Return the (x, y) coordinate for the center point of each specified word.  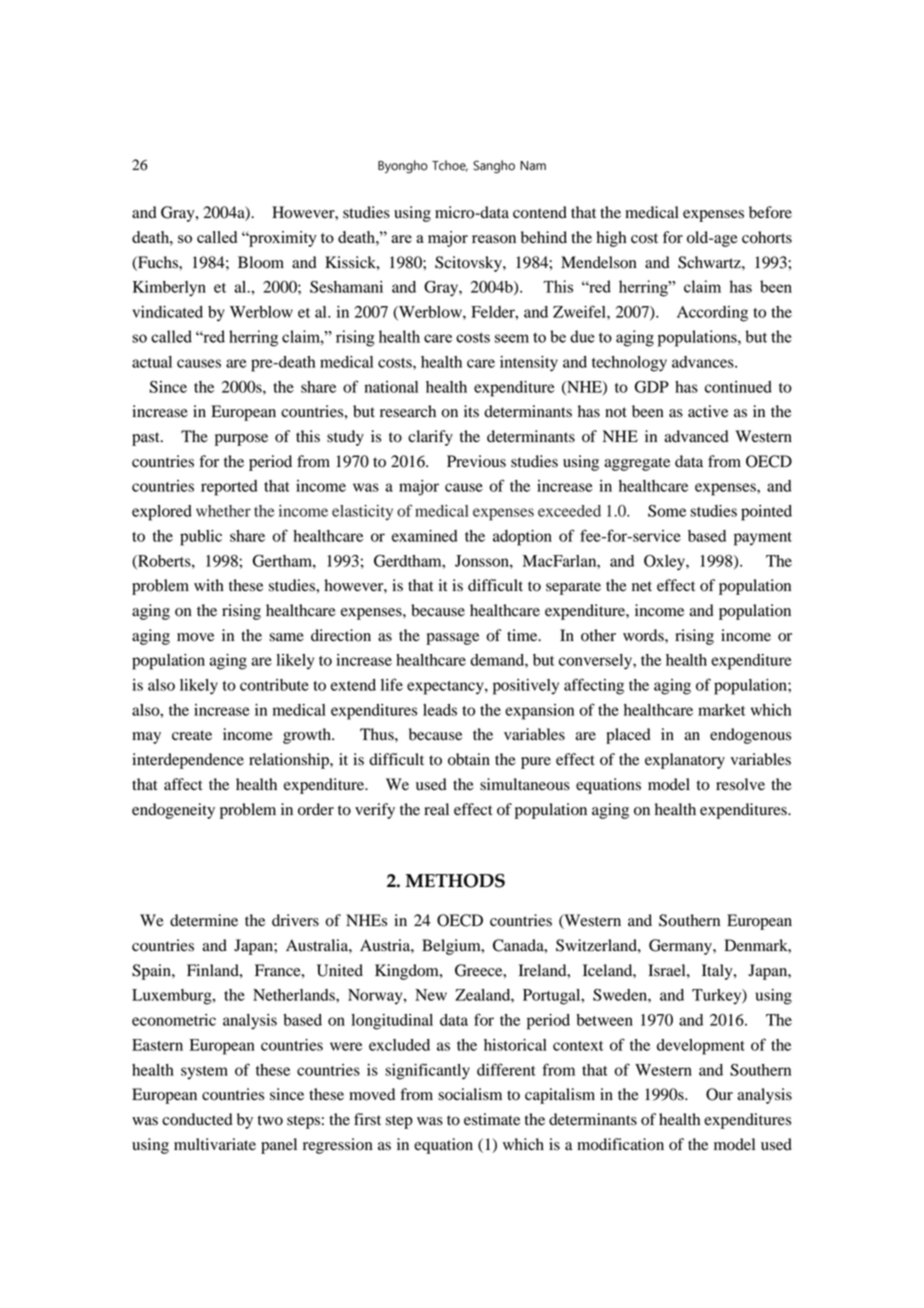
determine (204, 920)
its (471, 411)
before (770, 212)
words (644, 635)
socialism (470, 1094)
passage (452, 639)
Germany (681, 947)
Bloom (261, 262)
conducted (197, 1119)
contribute (274, 685)
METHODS (455, 880)
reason (494, 239)
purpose (241, 440)
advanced (696, 436)
